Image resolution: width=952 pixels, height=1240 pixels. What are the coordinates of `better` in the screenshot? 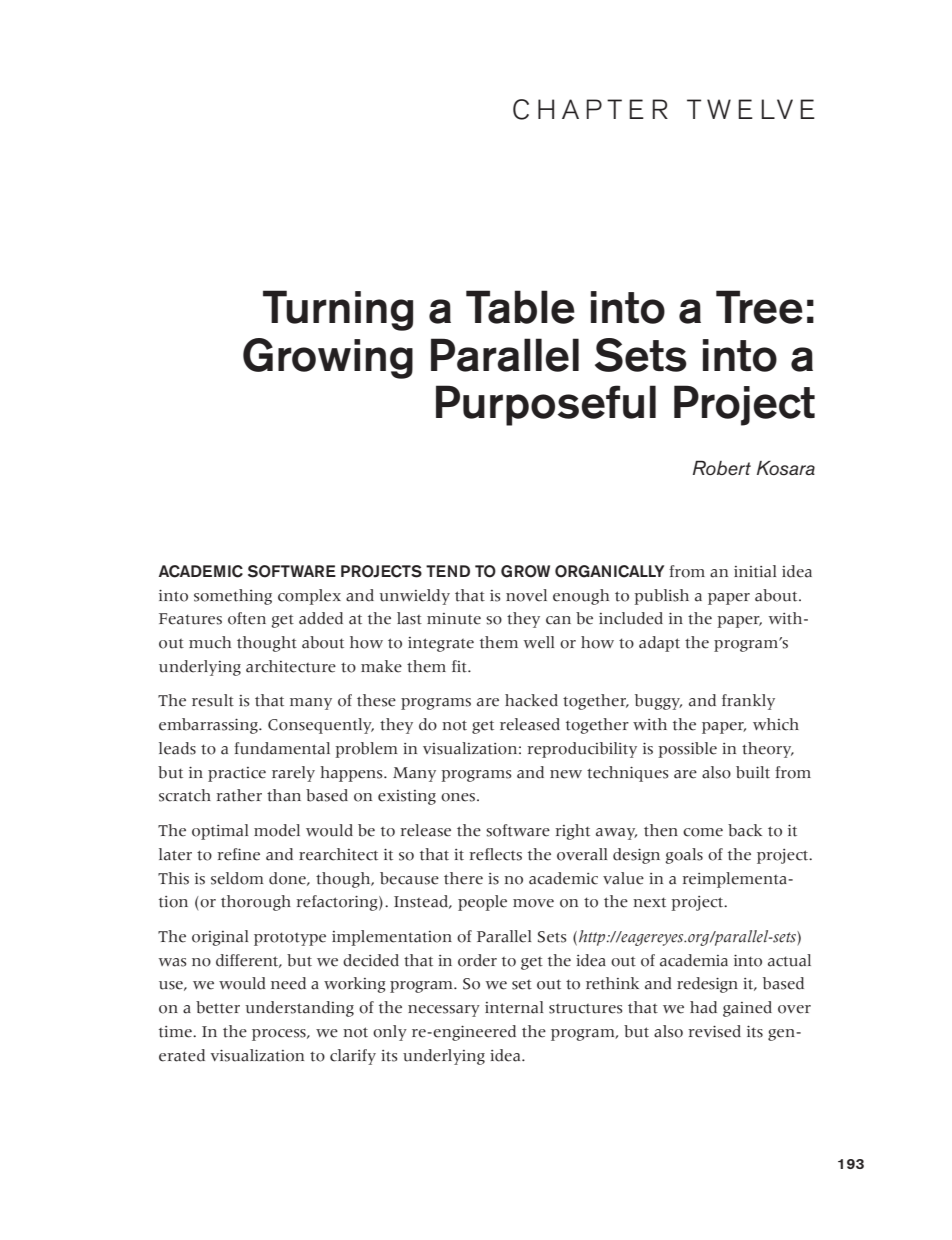 It's located at (218, 1007).
